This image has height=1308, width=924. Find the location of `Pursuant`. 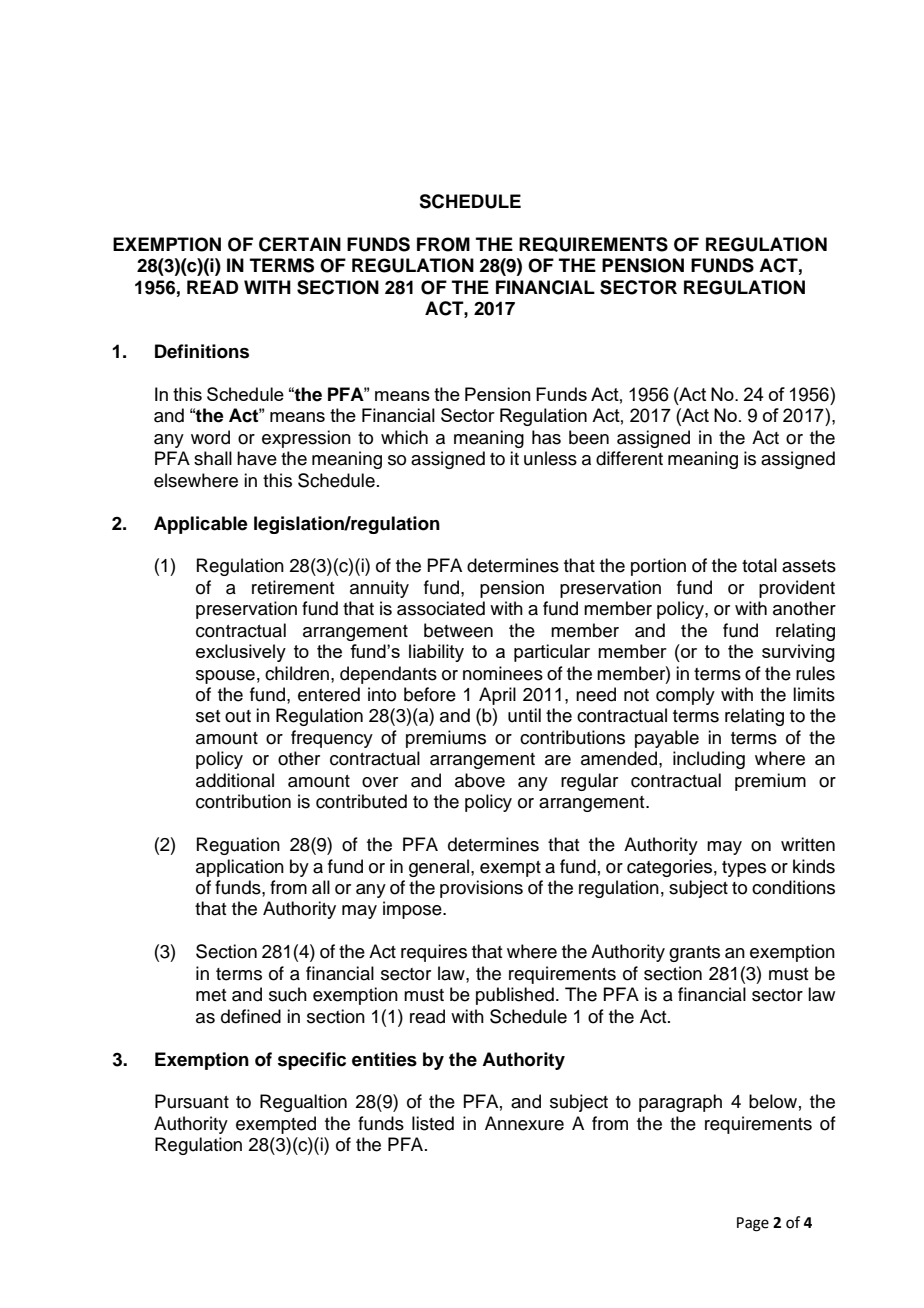

Pursuant is located at coordinates (192, 1101).
